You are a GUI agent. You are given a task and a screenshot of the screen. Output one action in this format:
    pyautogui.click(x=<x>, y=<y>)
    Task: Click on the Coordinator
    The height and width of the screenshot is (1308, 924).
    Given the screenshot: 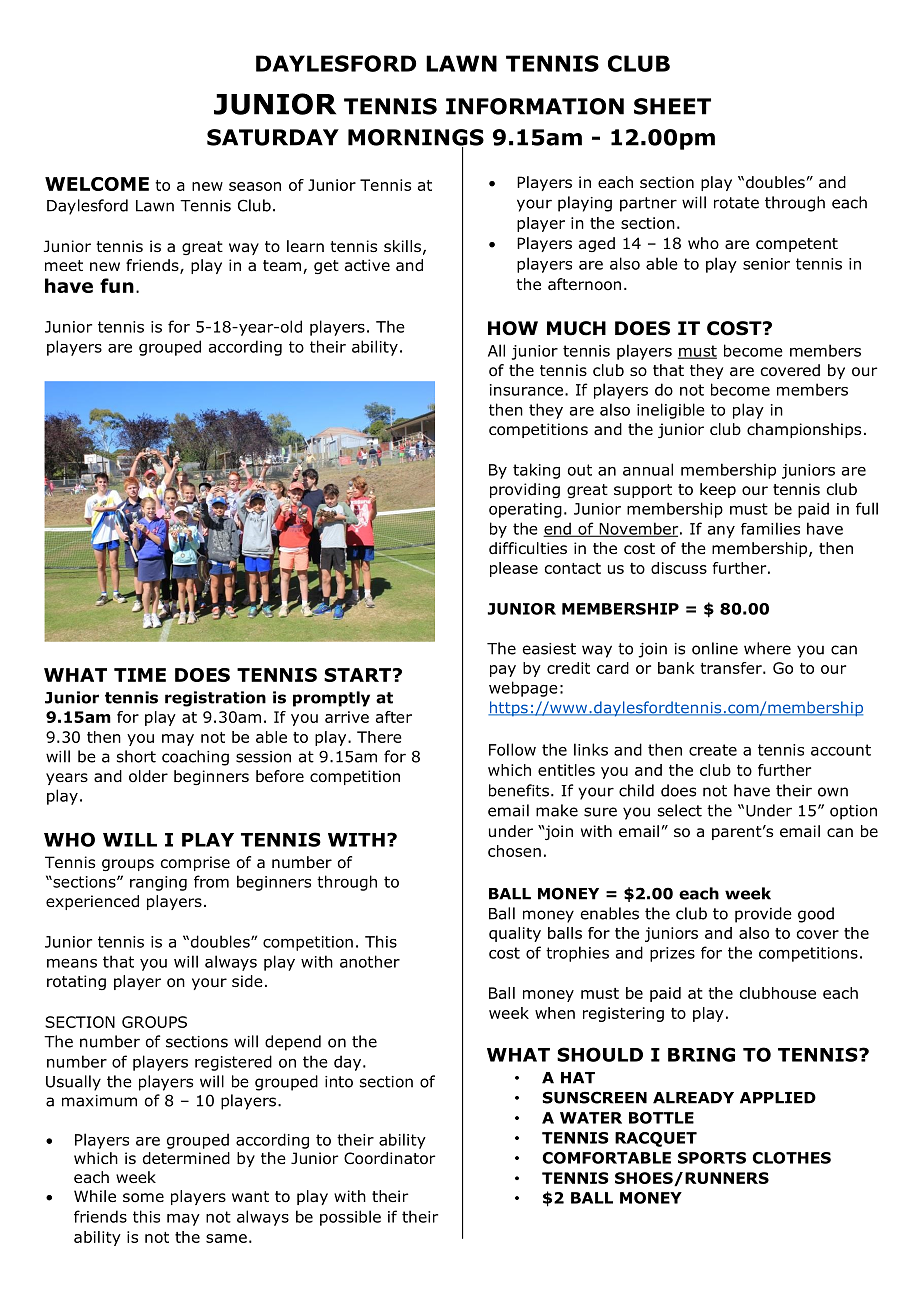 What is the action you would take?
    pyautogui.click(x=389, y=1158)
